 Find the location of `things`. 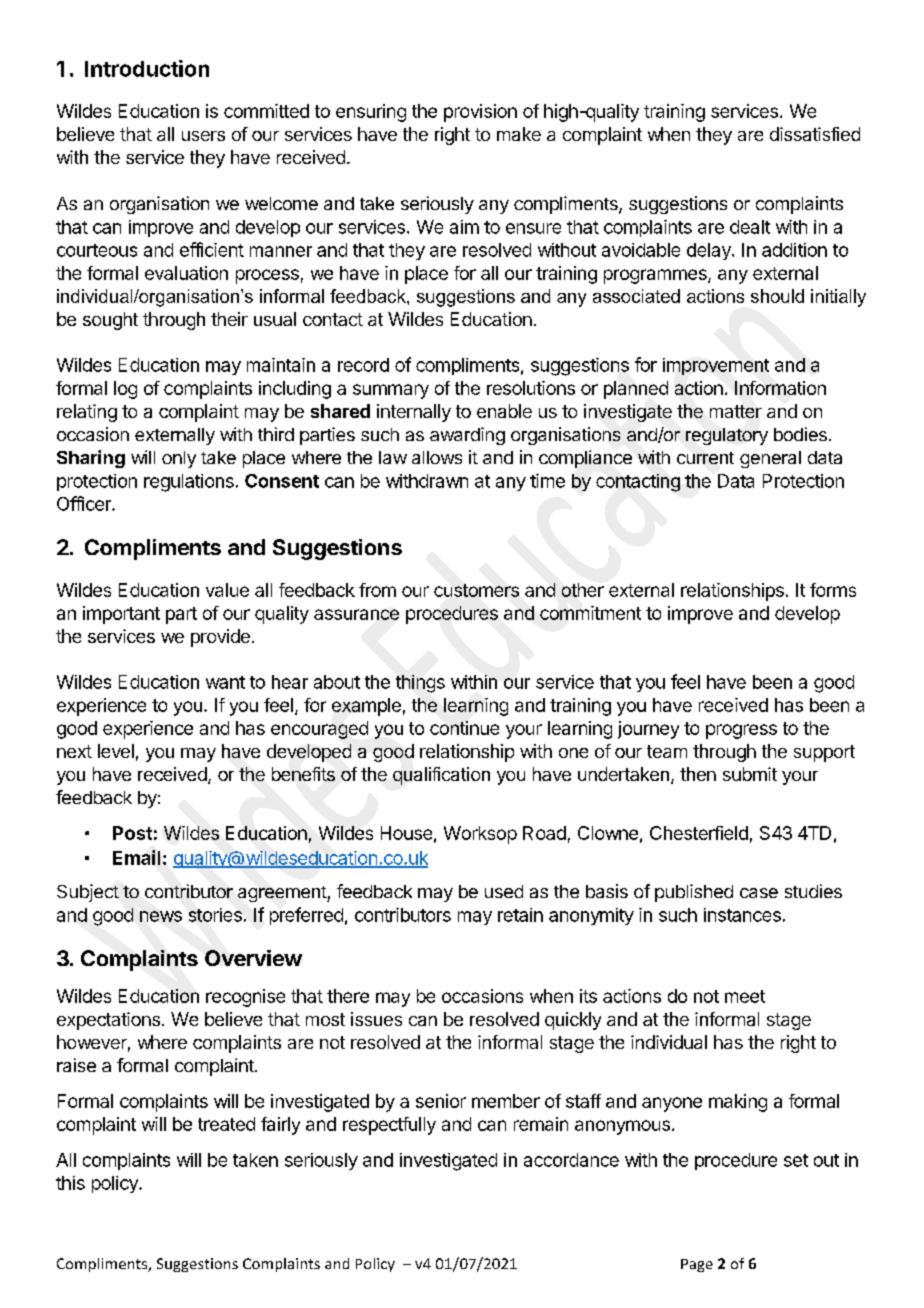

things is located at coordinates (420, 684).
